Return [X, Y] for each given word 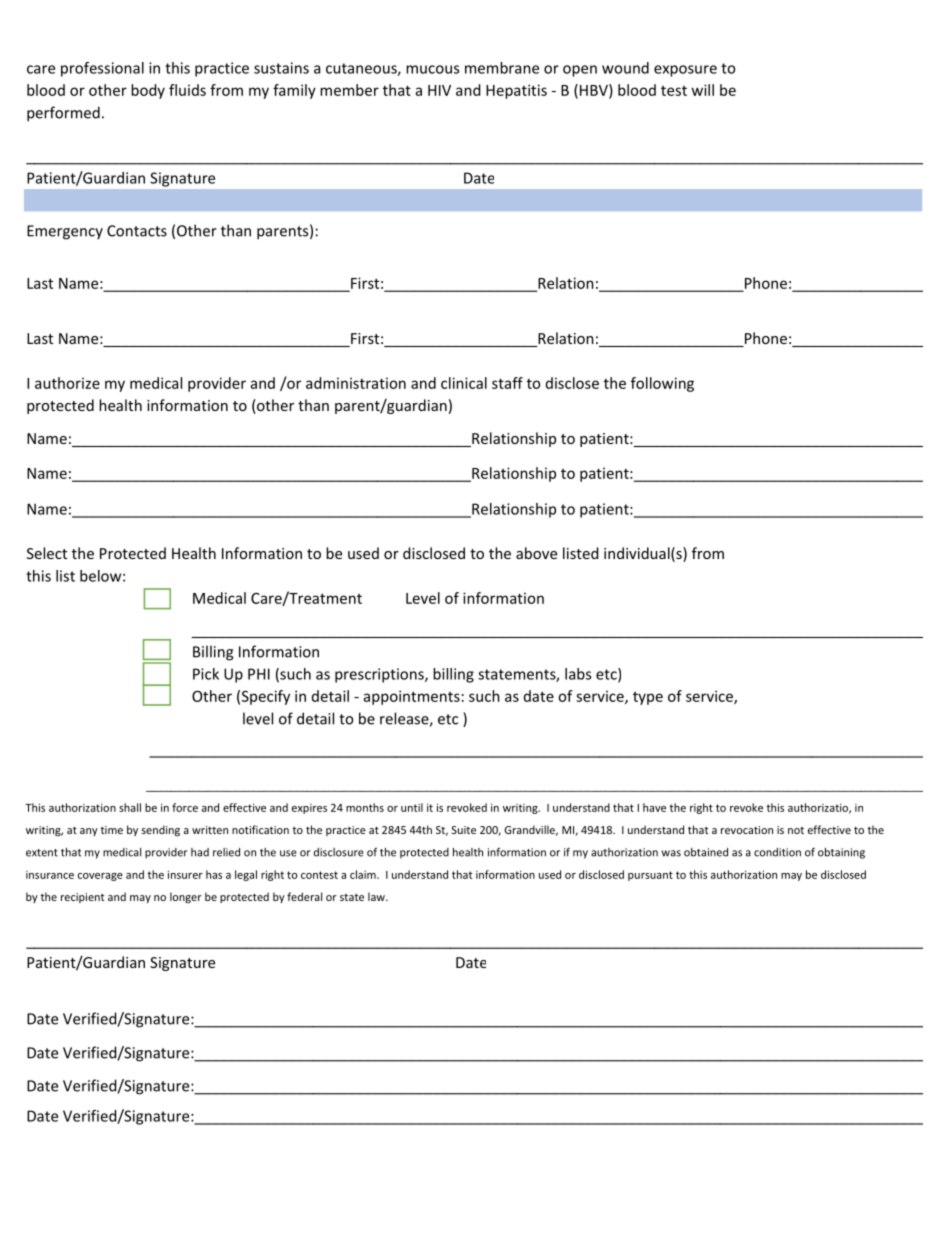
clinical [464, 383]
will [703, 90]
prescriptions [380, 675]
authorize [67, 383]
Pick [206, 674]
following [662, 384]
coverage [100, 877]
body [148, 91]
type [648, 698]
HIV [439, 90]
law [377, 896]
